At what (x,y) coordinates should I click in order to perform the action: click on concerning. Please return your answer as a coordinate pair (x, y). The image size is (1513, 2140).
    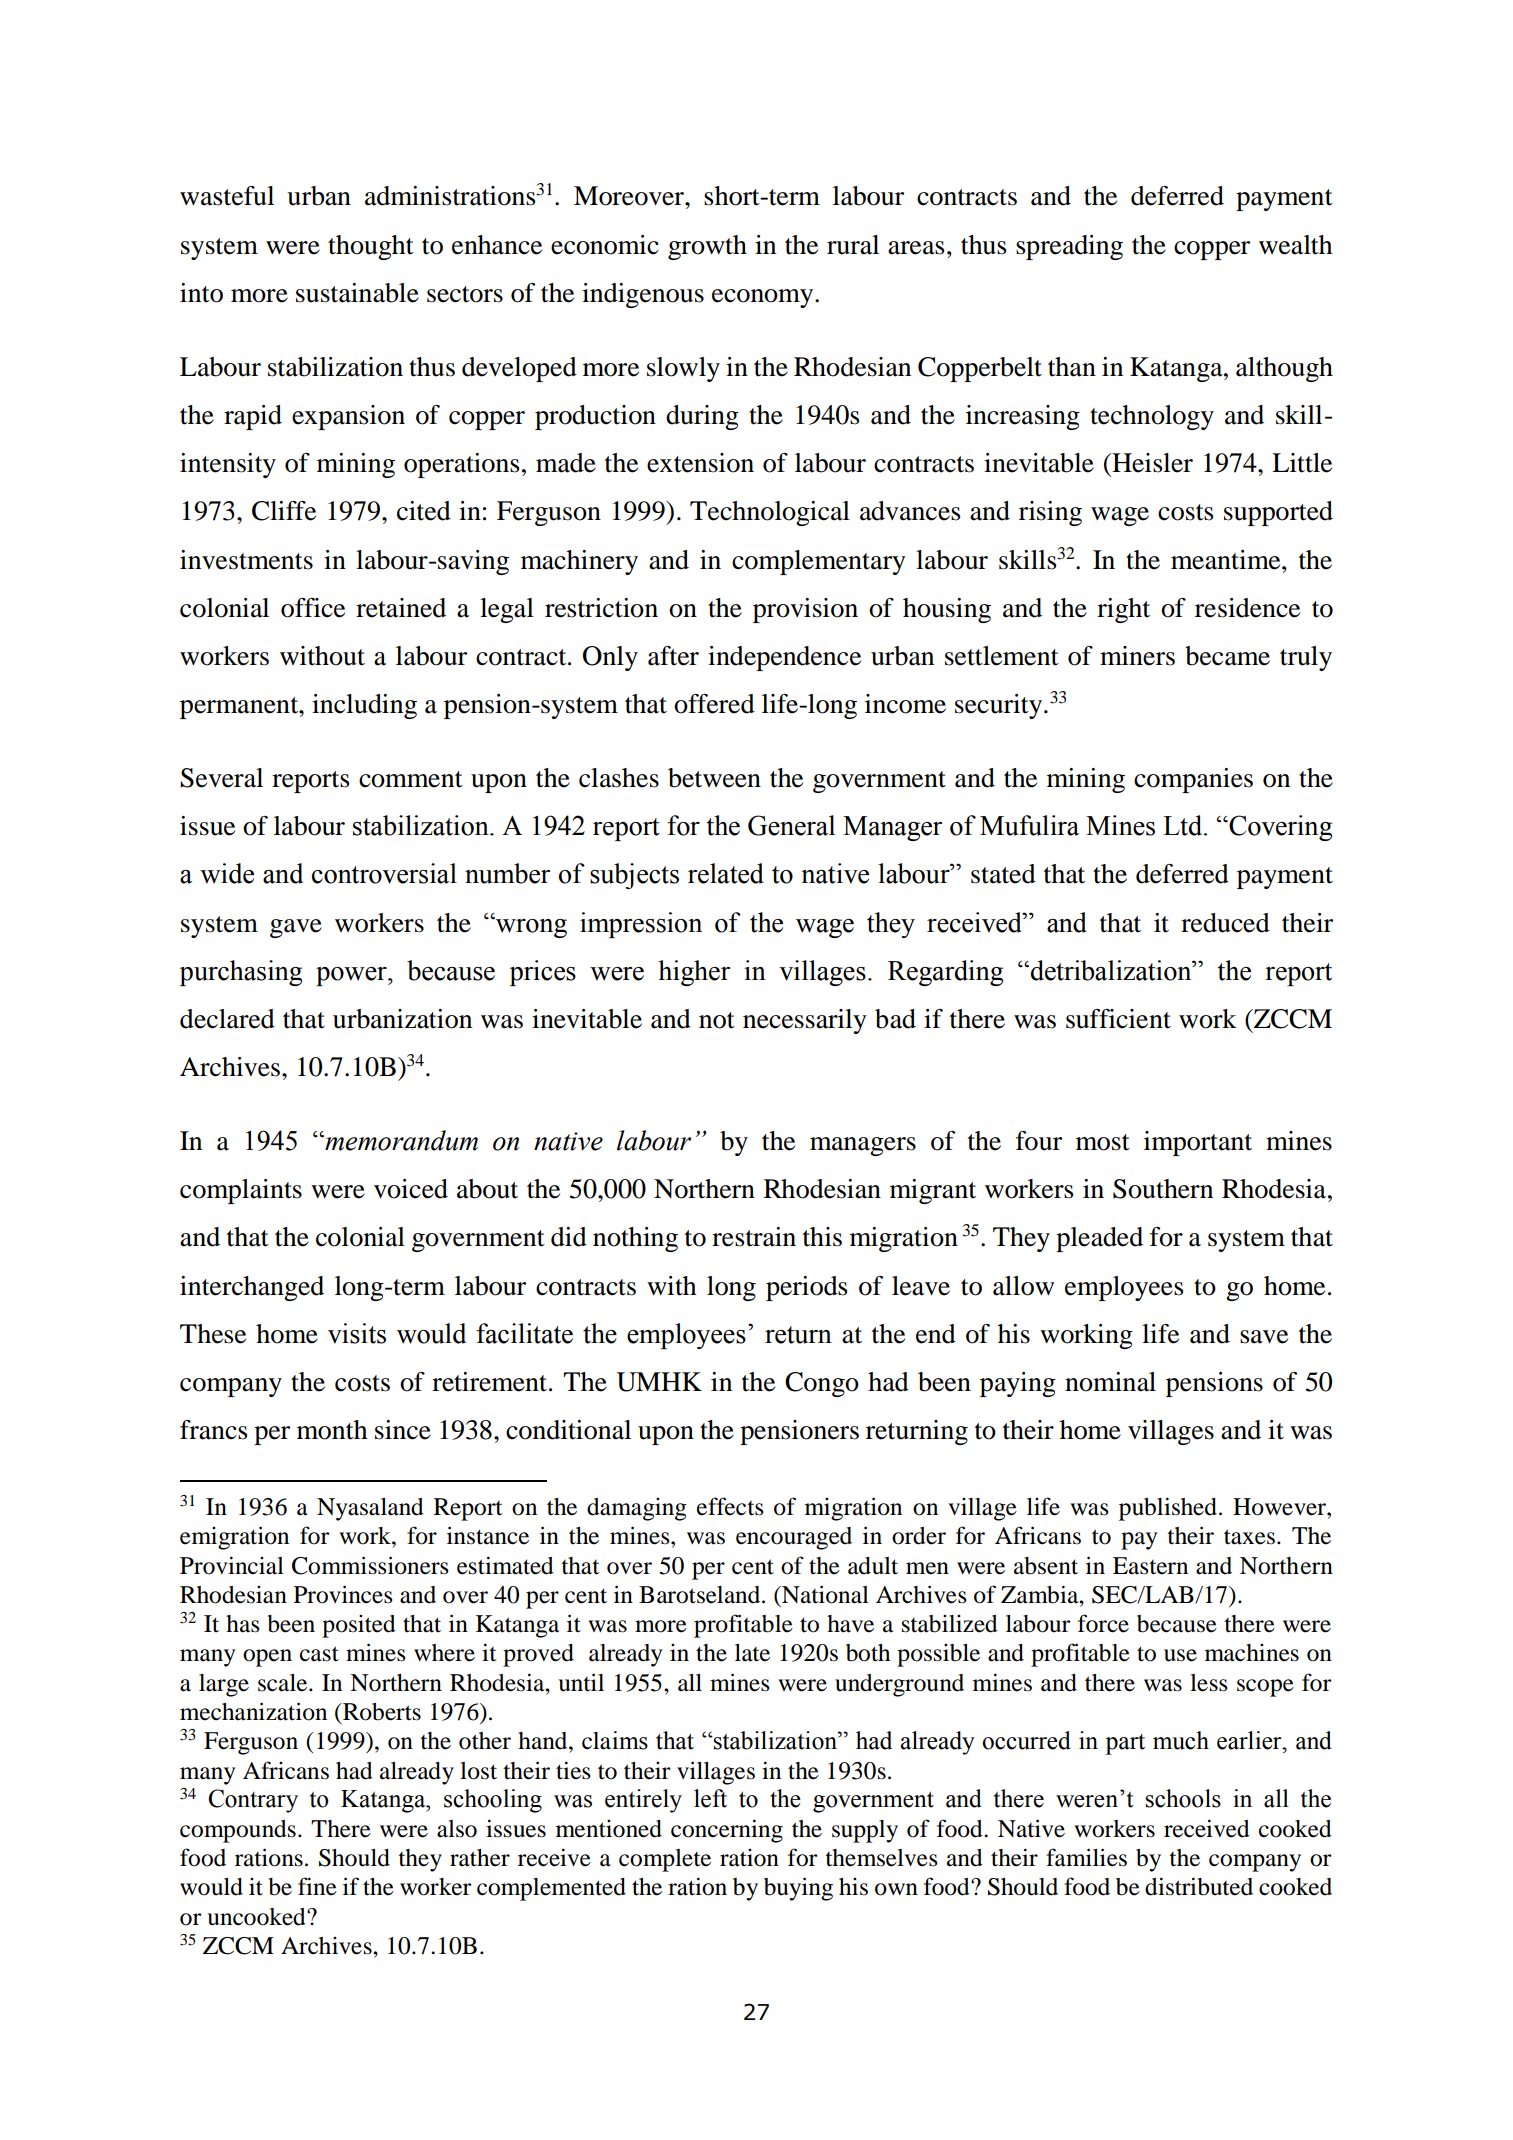
    Looking at the image, I should click on (727, 1831).
